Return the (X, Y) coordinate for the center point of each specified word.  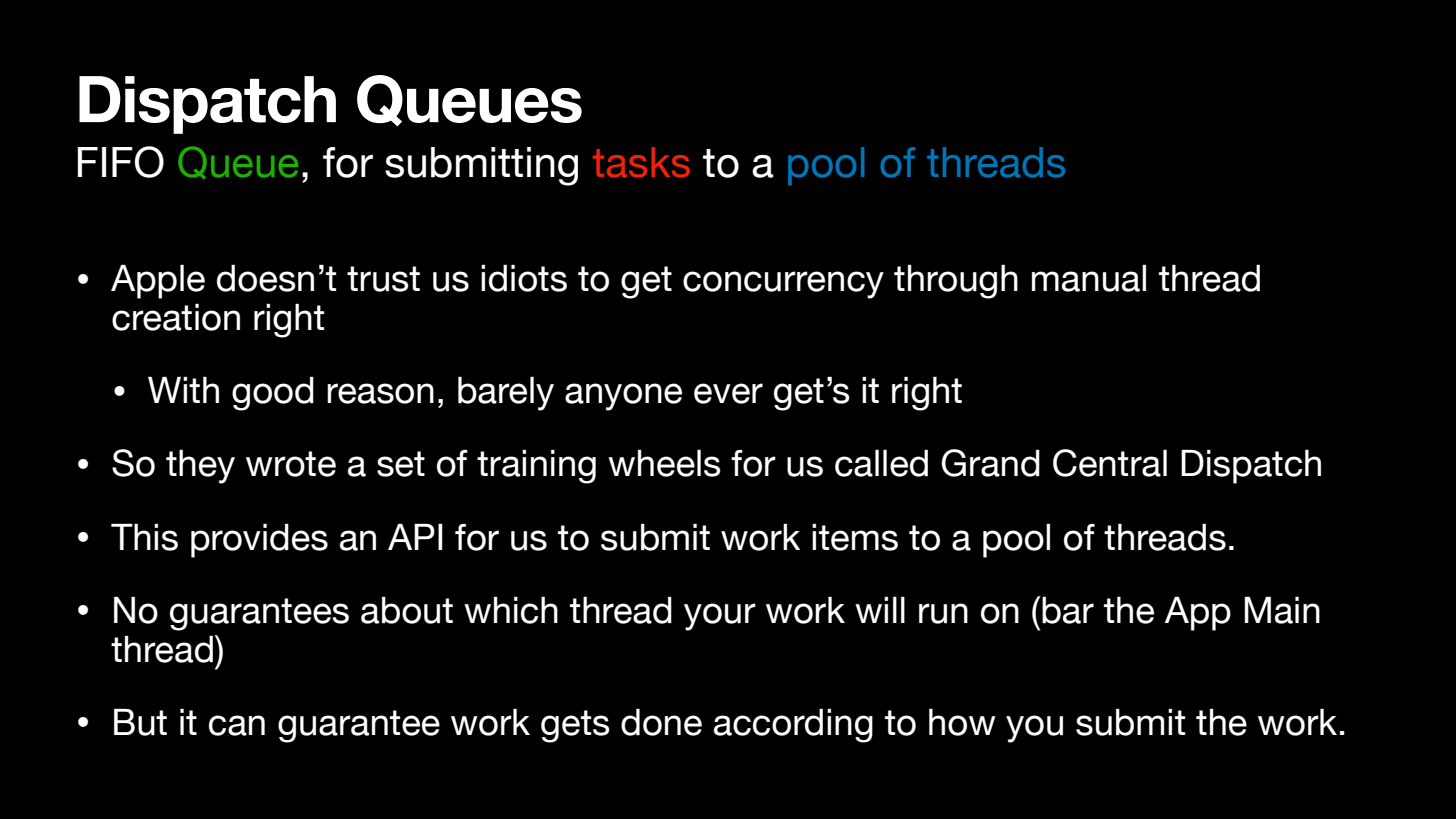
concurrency (783, 285)
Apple (158, 282)
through (956, 282)
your (720, 617)
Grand (990, 463)
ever (728, 393)
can (237, 725)
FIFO (120, 162)
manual (1089, 278)
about (407, 610)
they (200, 467)
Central (1110, 463)
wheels (664, 463)
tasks (641, 162)
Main (1282, 610)
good (273, 394)
